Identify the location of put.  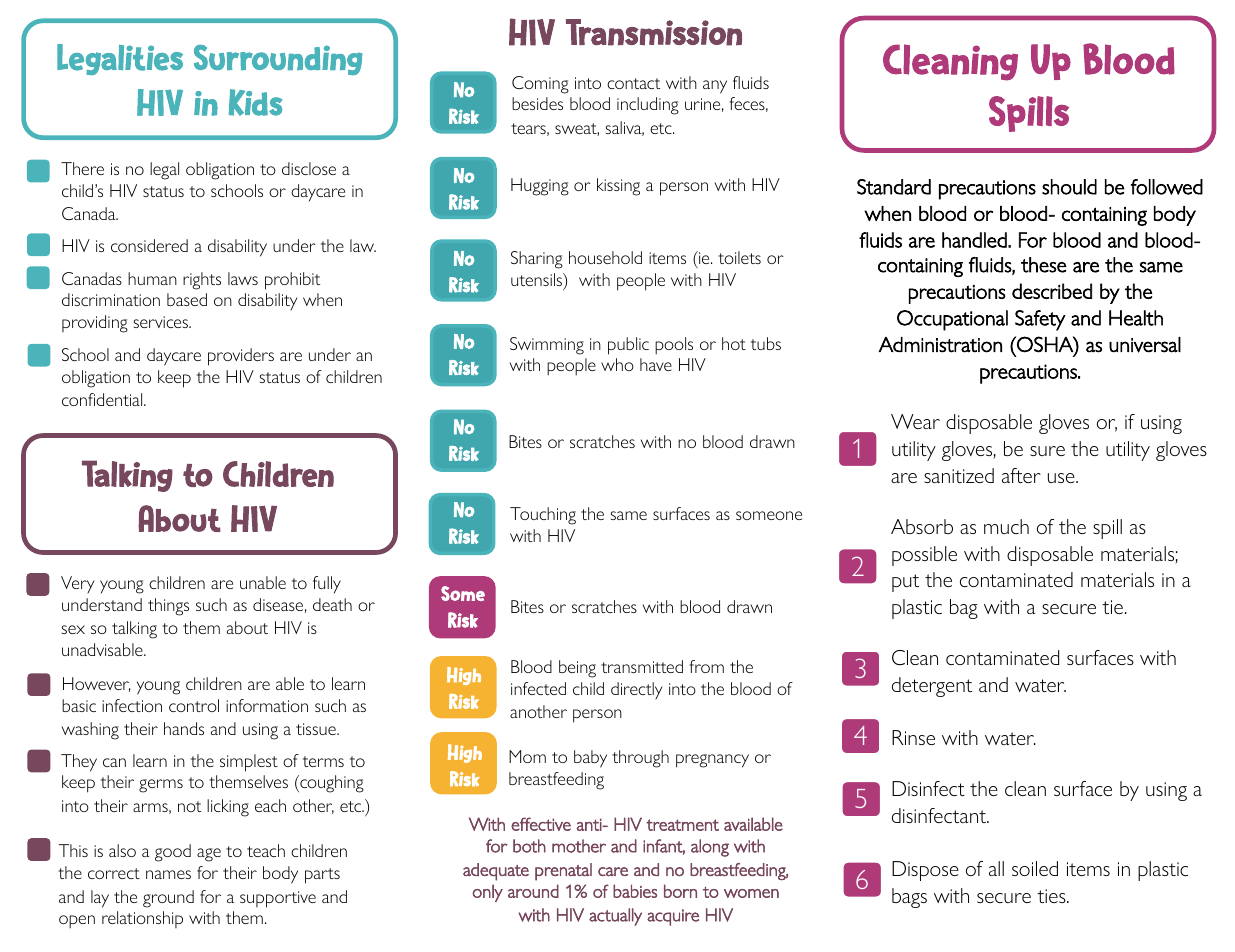
(905, 583).
